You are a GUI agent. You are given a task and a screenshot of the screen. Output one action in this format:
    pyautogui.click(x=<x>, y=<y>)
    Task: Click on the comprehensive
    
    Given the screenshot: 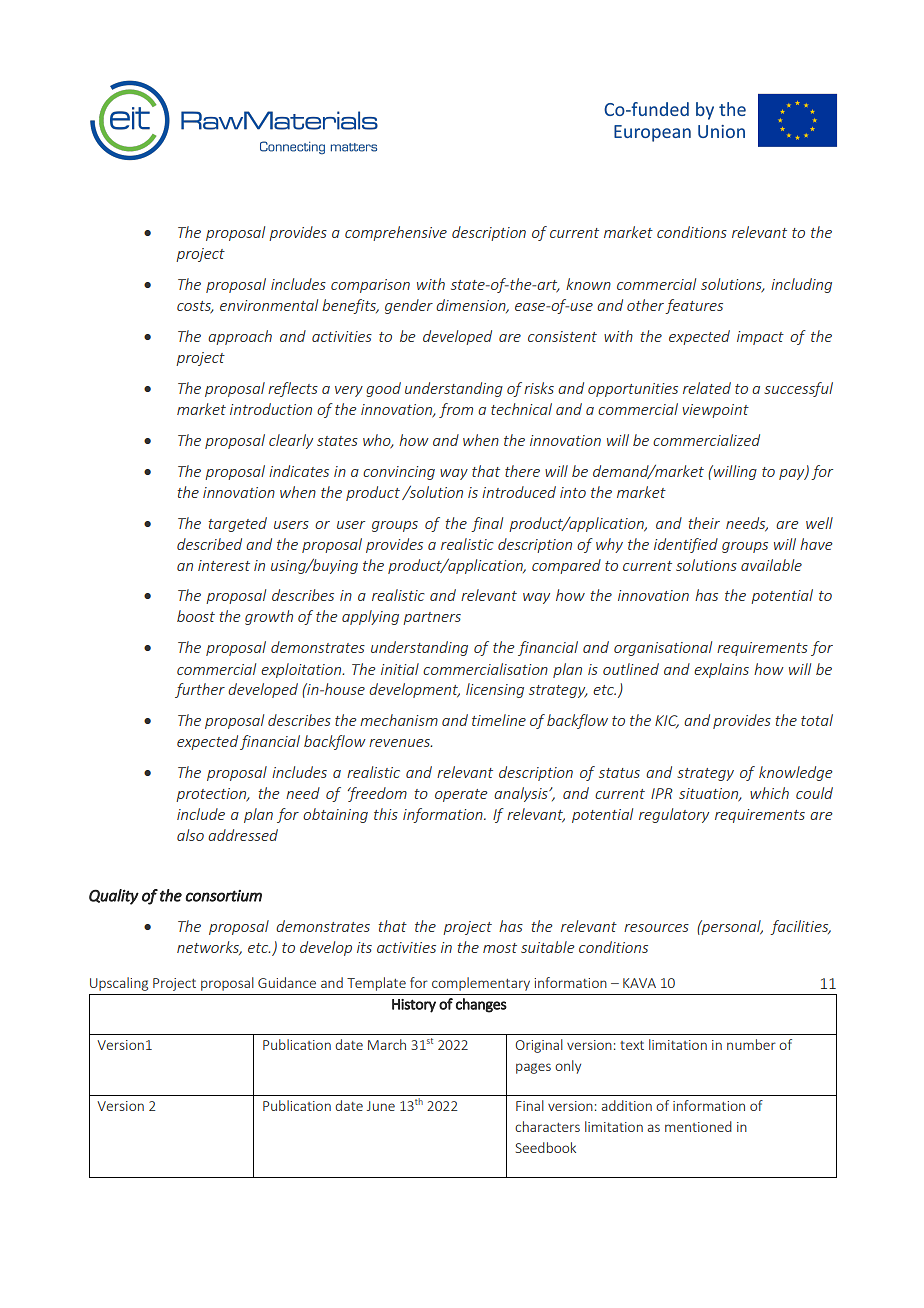 What is the action you would take?
    pyautogui.click(x=396, y=233)
